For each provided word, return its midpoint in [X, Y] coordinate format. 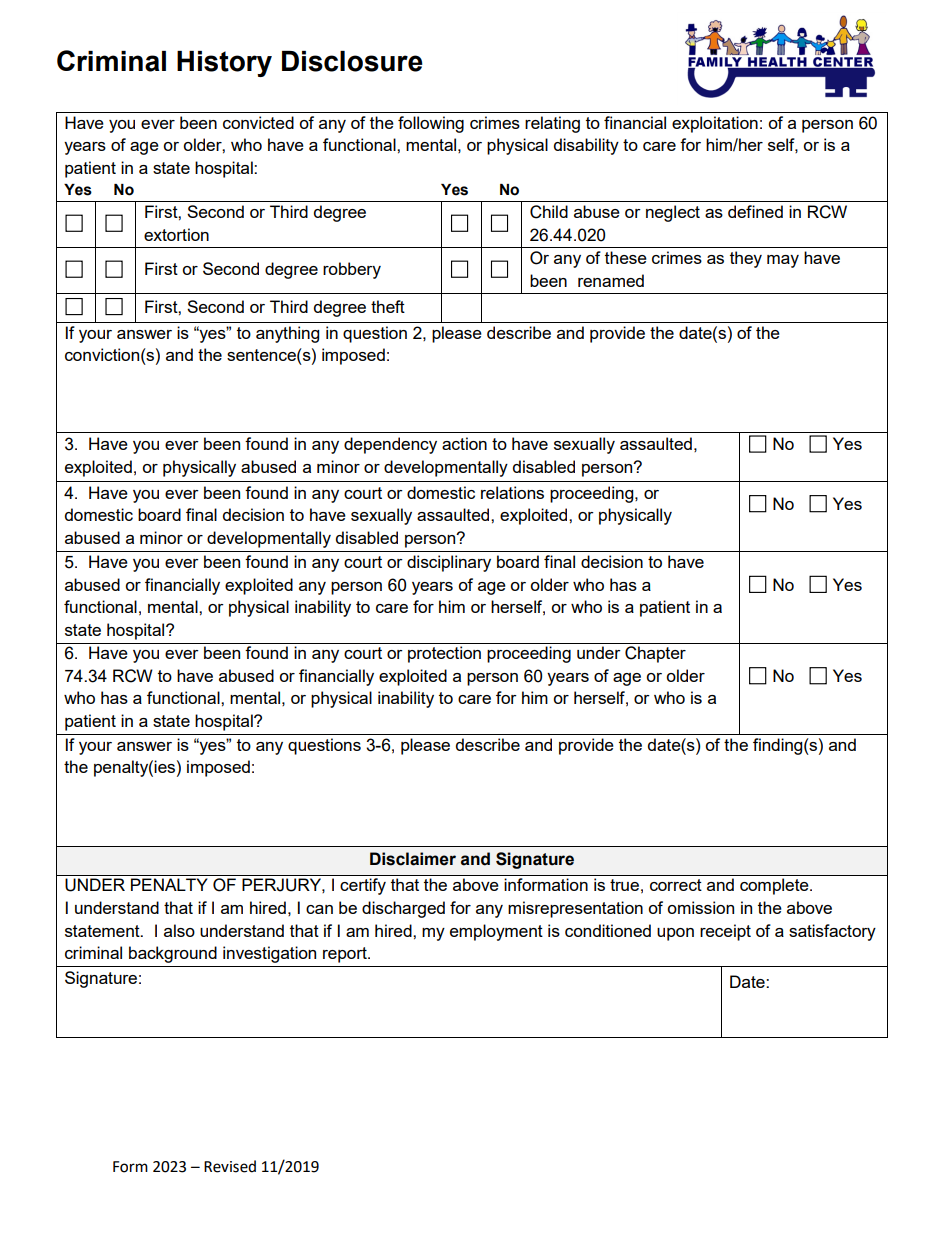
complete [775, 886]
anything [287, 334]
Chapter [655, 654]
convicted [258, 122]
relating [552, 124]
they [746, 259]
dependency [390, 445]
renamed [611, 280]
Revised [230, 1166]
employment [496, 932]
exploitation [715, 124]
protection [444, 654]
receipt [725, 932]
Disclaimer [413, 859]
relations [512, 492]
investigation [269, 954]
